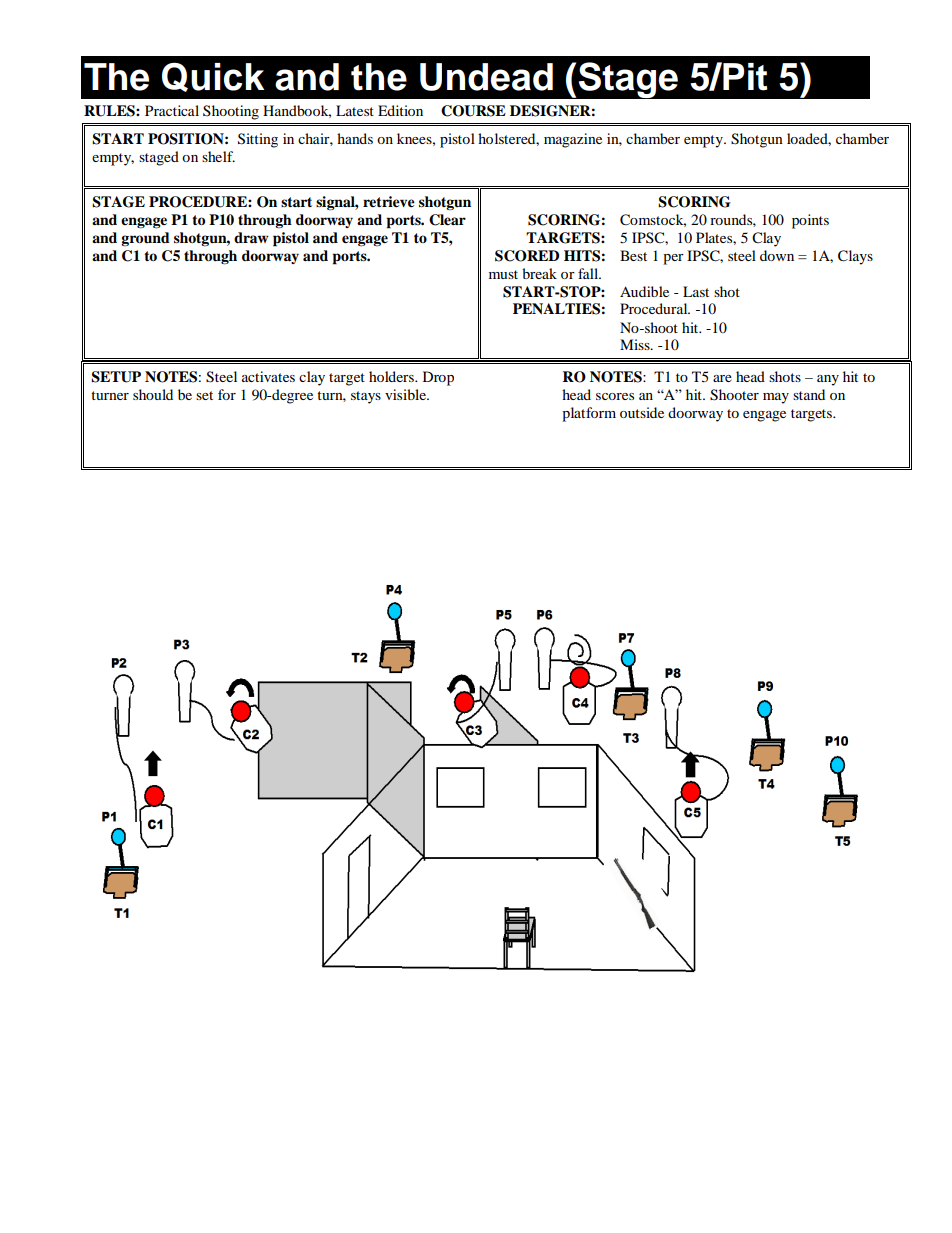  What do you see at coordinates (268, 376) in the screenshot?
I see `activates` at bounding box center [268, 376].
